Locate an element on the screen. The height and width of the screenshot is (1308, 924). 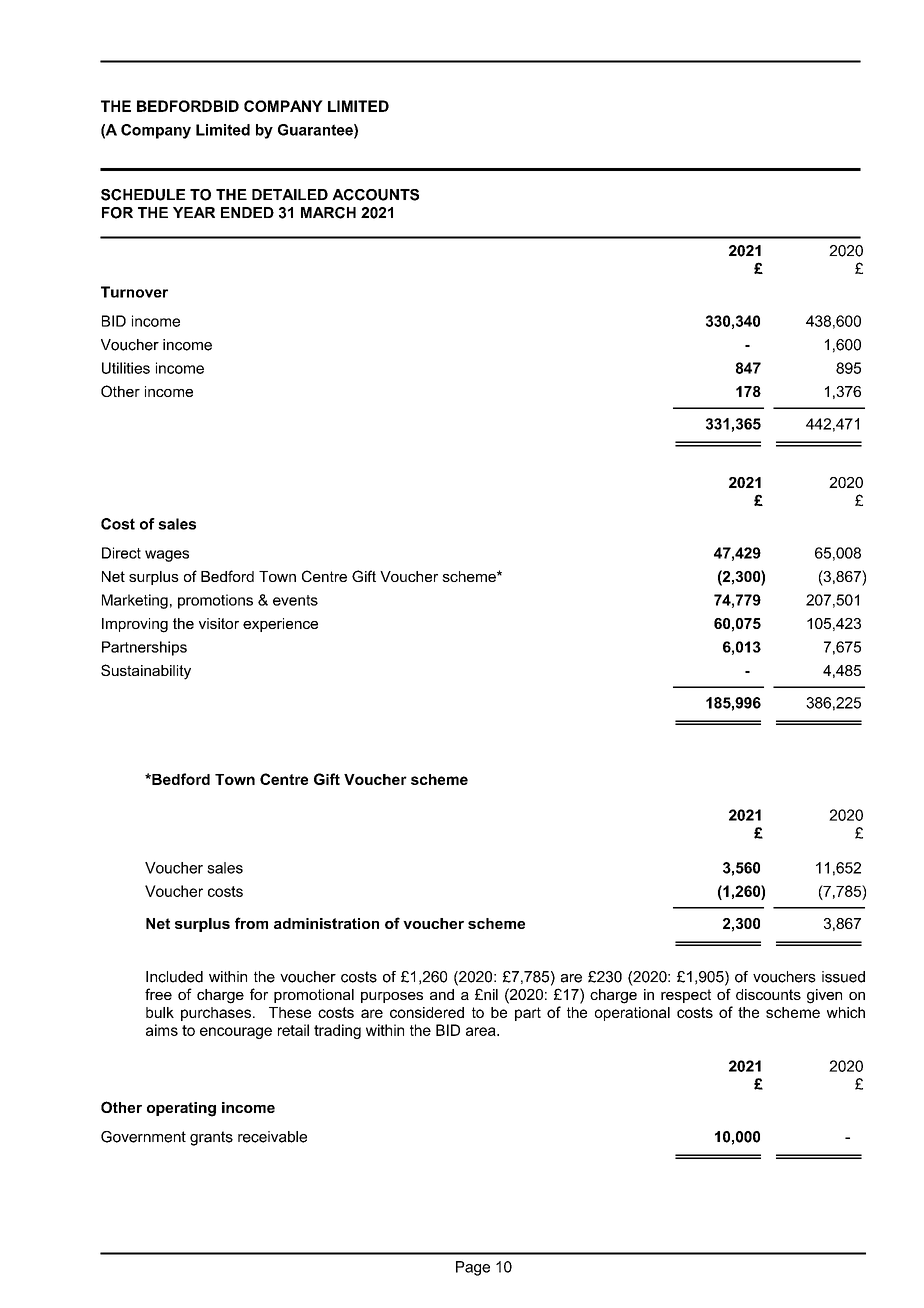
and is located at coordinates (442, 994).
